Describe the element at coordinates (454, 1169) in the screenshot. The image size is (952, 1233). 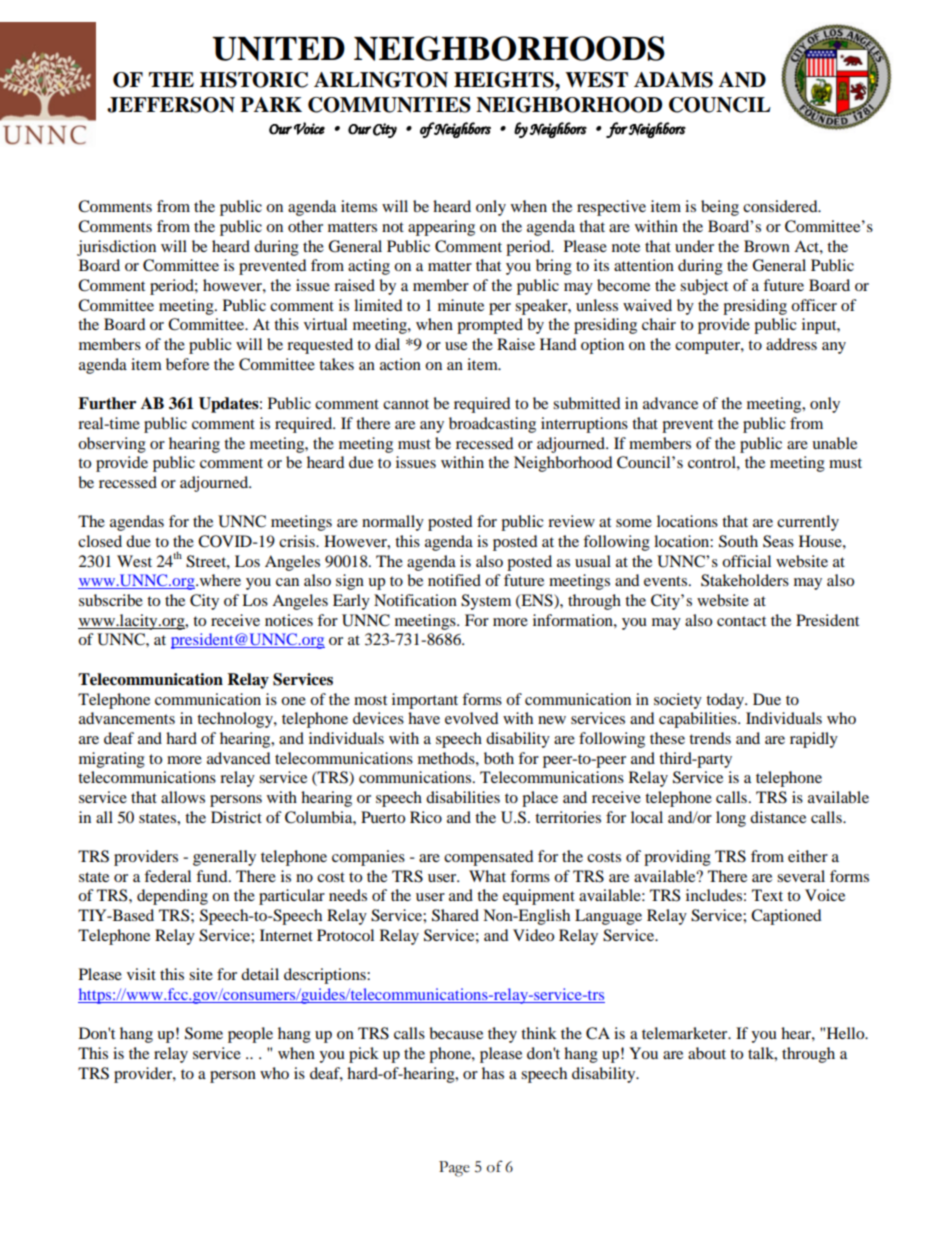
I see `Page` at that location.
